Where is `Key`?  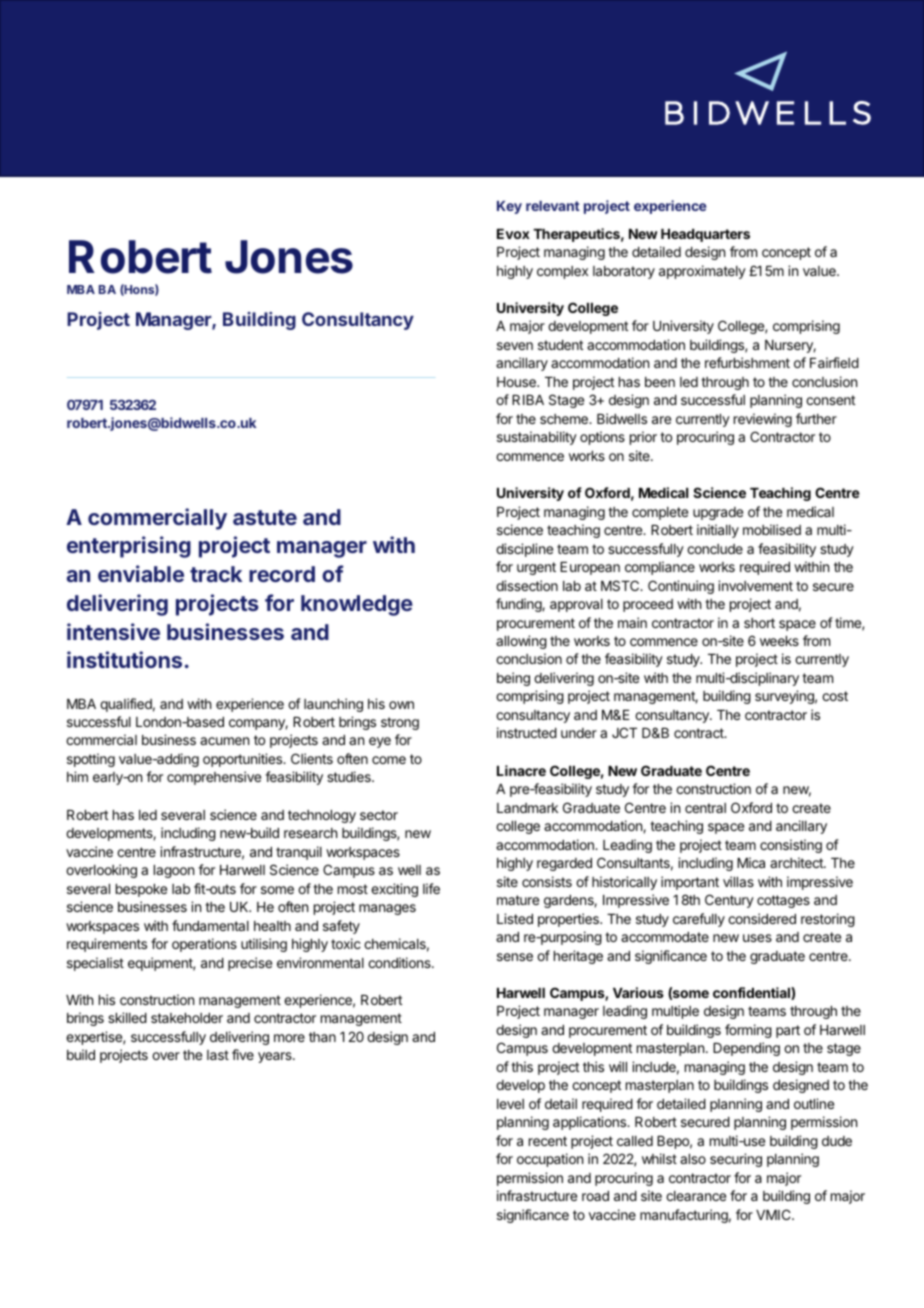
Key is located at coordinates (509, 207).
